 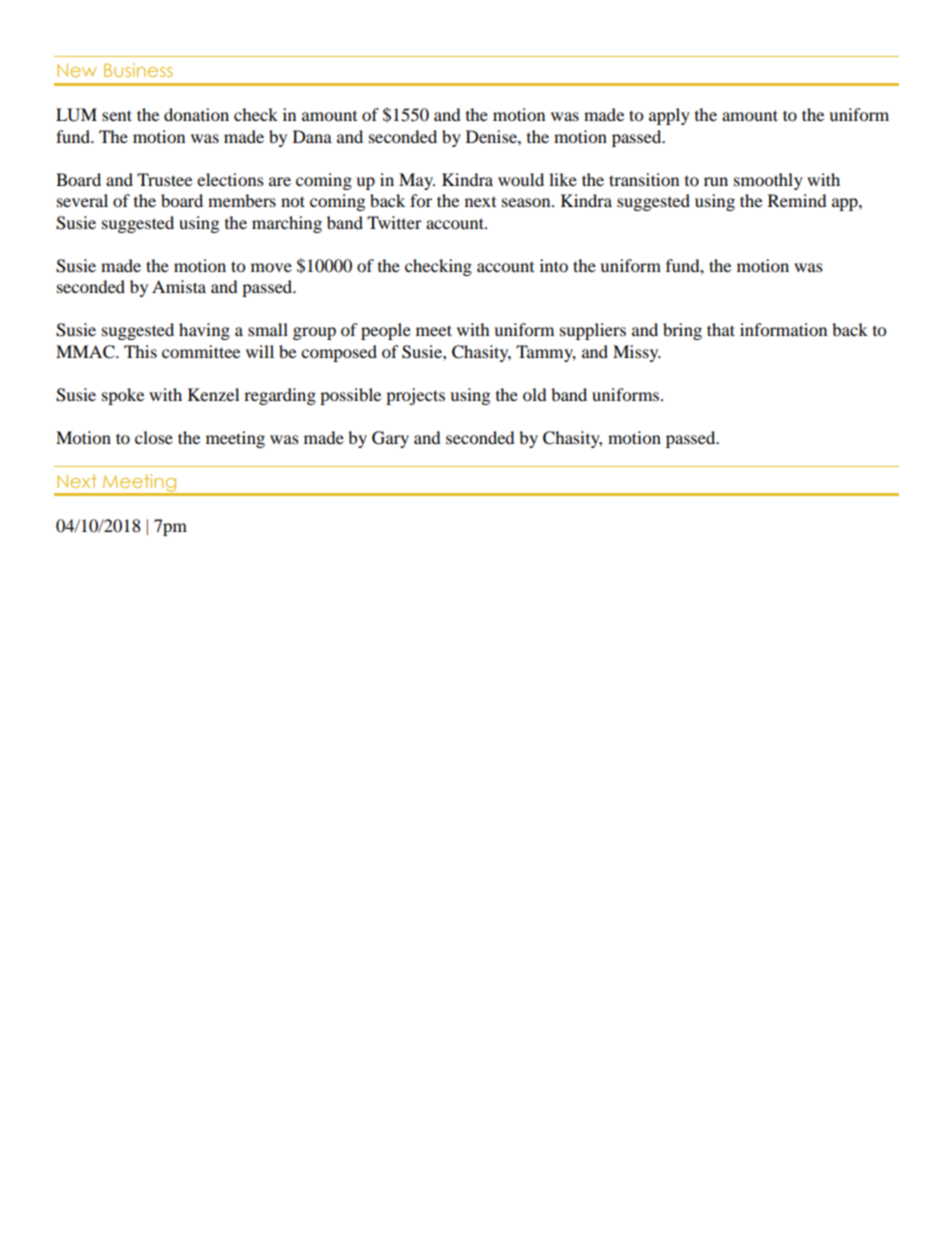 What do you see at coordinates (204, 331) in the page?
I see `having` at bounding box center [204, 331].
